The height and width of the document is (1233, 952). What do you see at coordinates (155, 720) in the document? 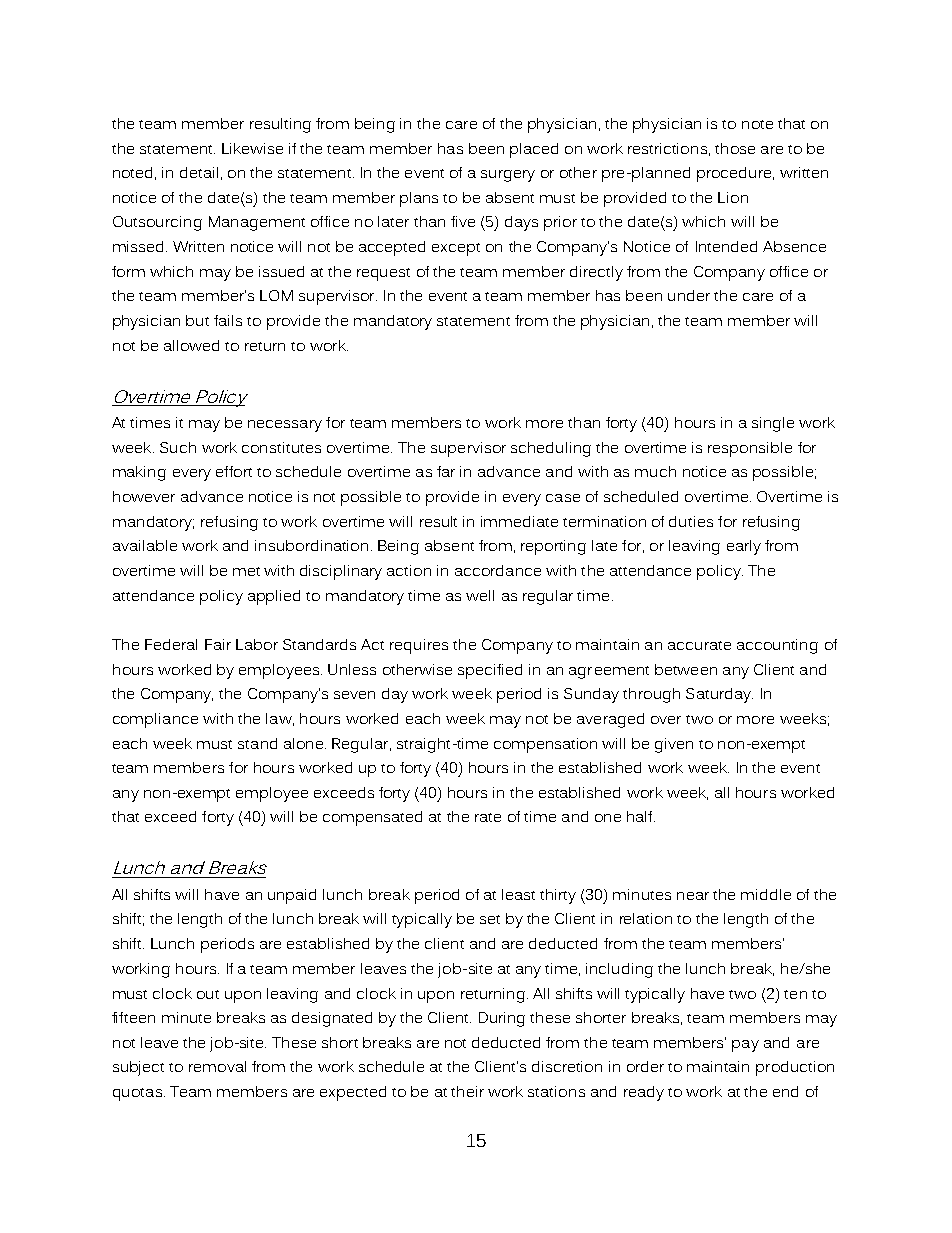
I see `compliance` at bounding box center [155, 720].
